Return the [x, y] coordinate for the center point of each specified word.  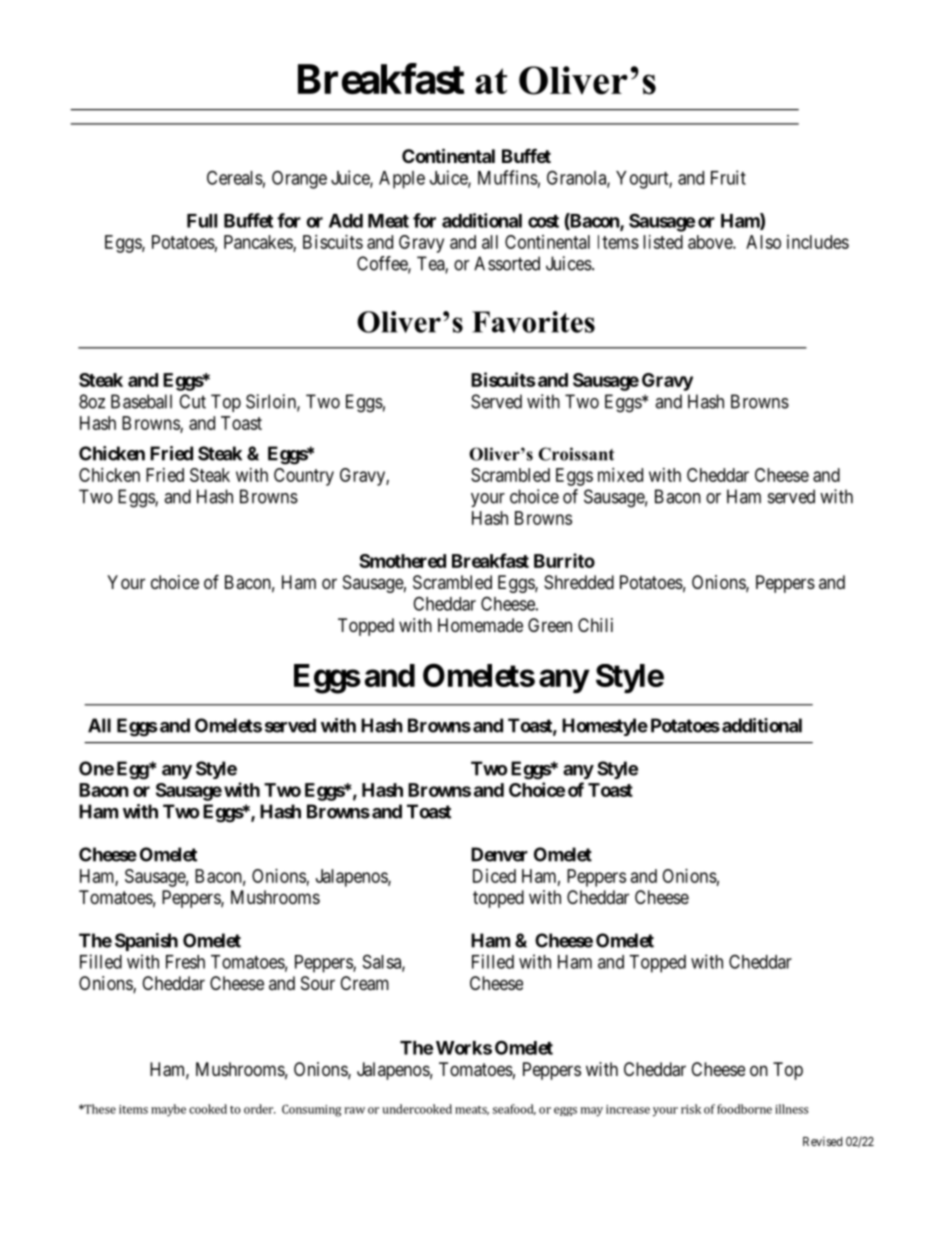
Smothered [402, 561]
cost [543, 221]
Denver [499, 854]
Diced [494, 876]
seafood [514, 1109]
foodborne [744, 1109]
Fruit [728, 177]
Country [304, 477]
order [259, 1109]
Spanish [146, 942]
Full [202, 221]
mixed [620, 475]
